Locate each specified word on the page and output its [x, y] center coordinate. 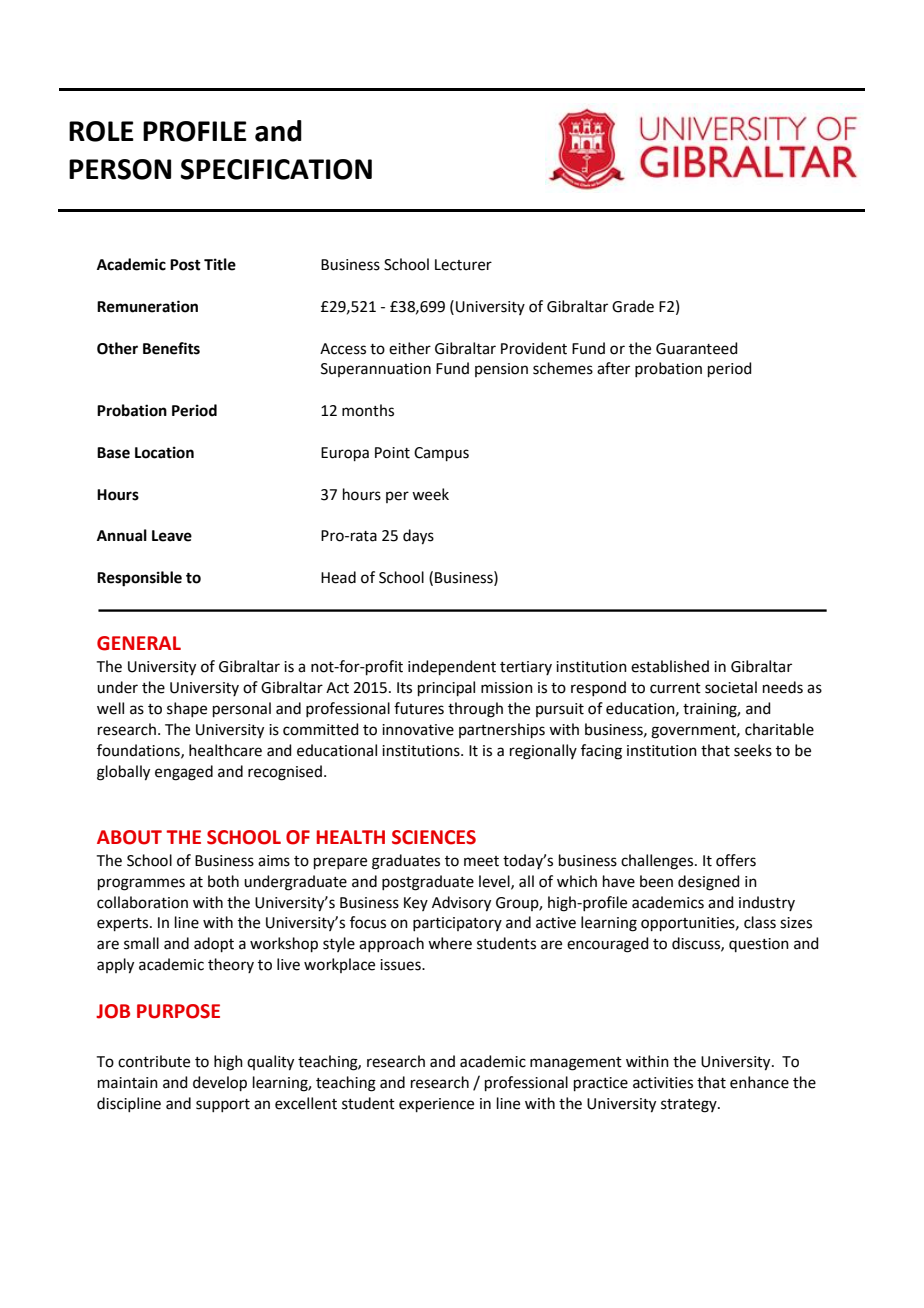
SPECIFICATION [276, 169]
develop [220, 1083]
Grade [633, 306]
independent [452, 667]
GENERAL [139, 643]
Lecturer [463, 265]
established [670, 666]
